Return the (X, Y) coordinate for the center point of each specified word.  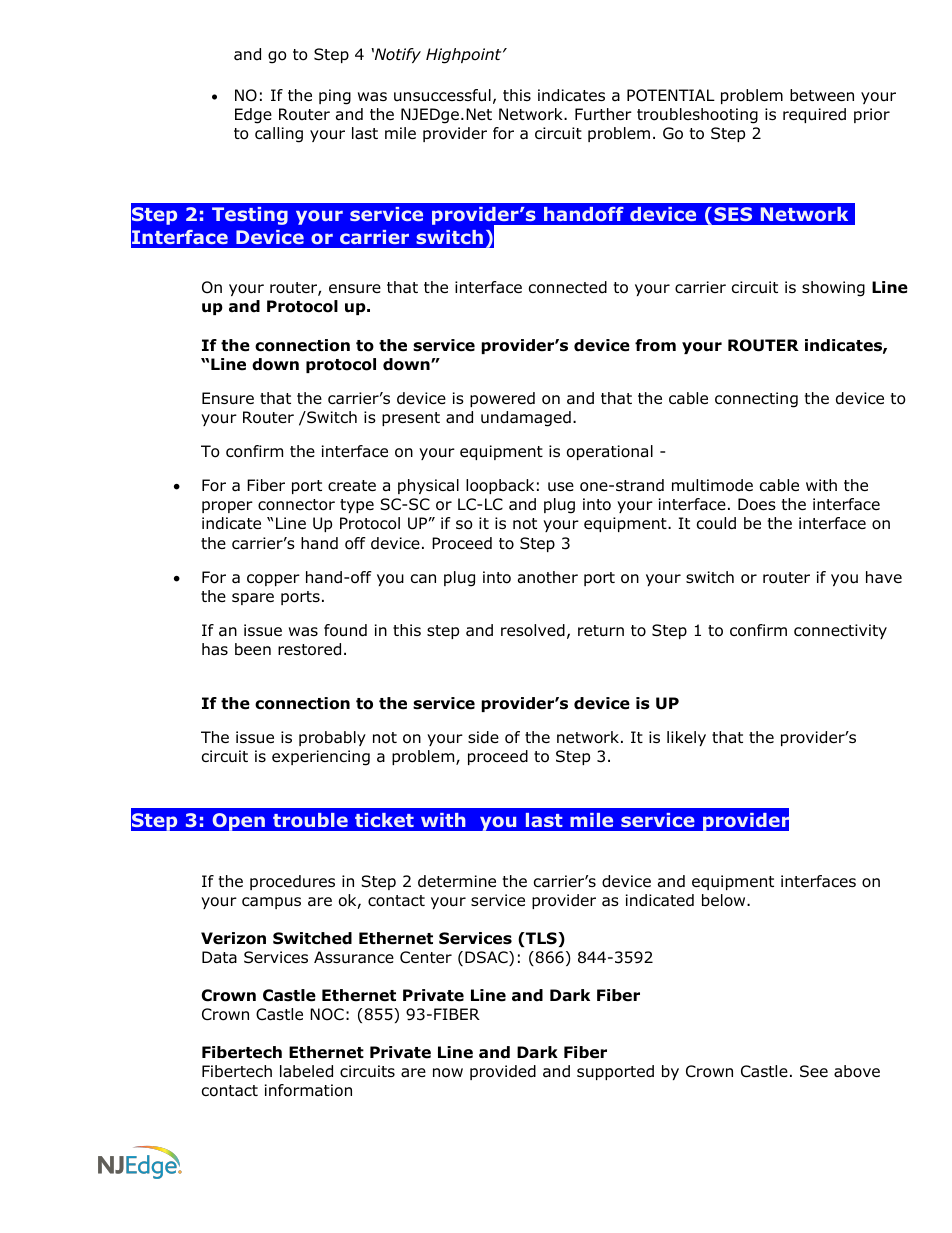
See (814, 1071)
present (411, 419)
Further (603, 114)
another (548, 577)
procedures (292, 882)
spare (253, 599)
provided (503, 1072)
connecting (756, 400)
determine (457, 881)
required (814, 115)
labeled (306, 1071)
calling (279, 135)
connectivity (840, 631)
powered (502, 399)
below (725, 900)
